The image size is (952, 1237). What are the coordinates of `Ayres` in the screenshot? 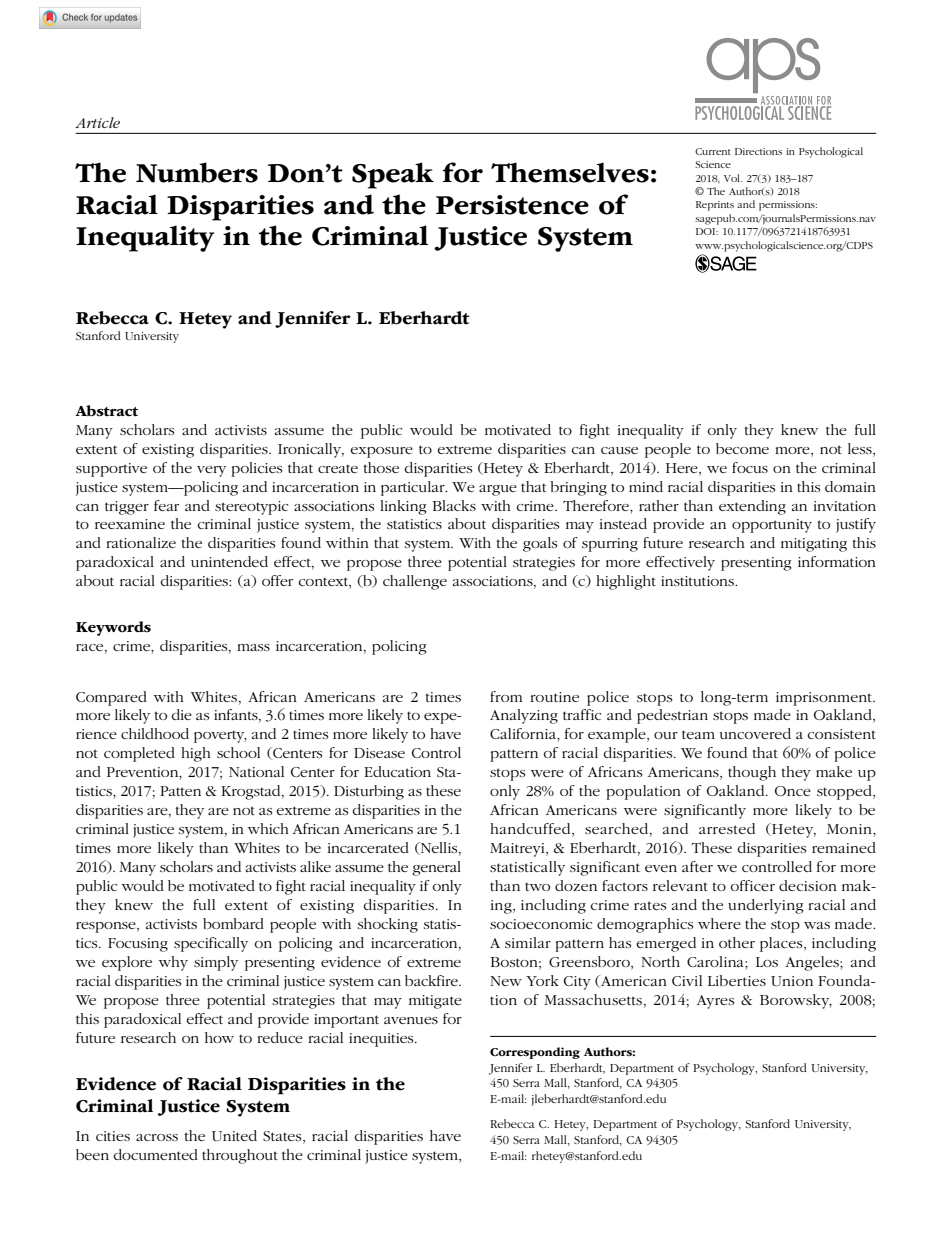 It's located at (715, 1002).
